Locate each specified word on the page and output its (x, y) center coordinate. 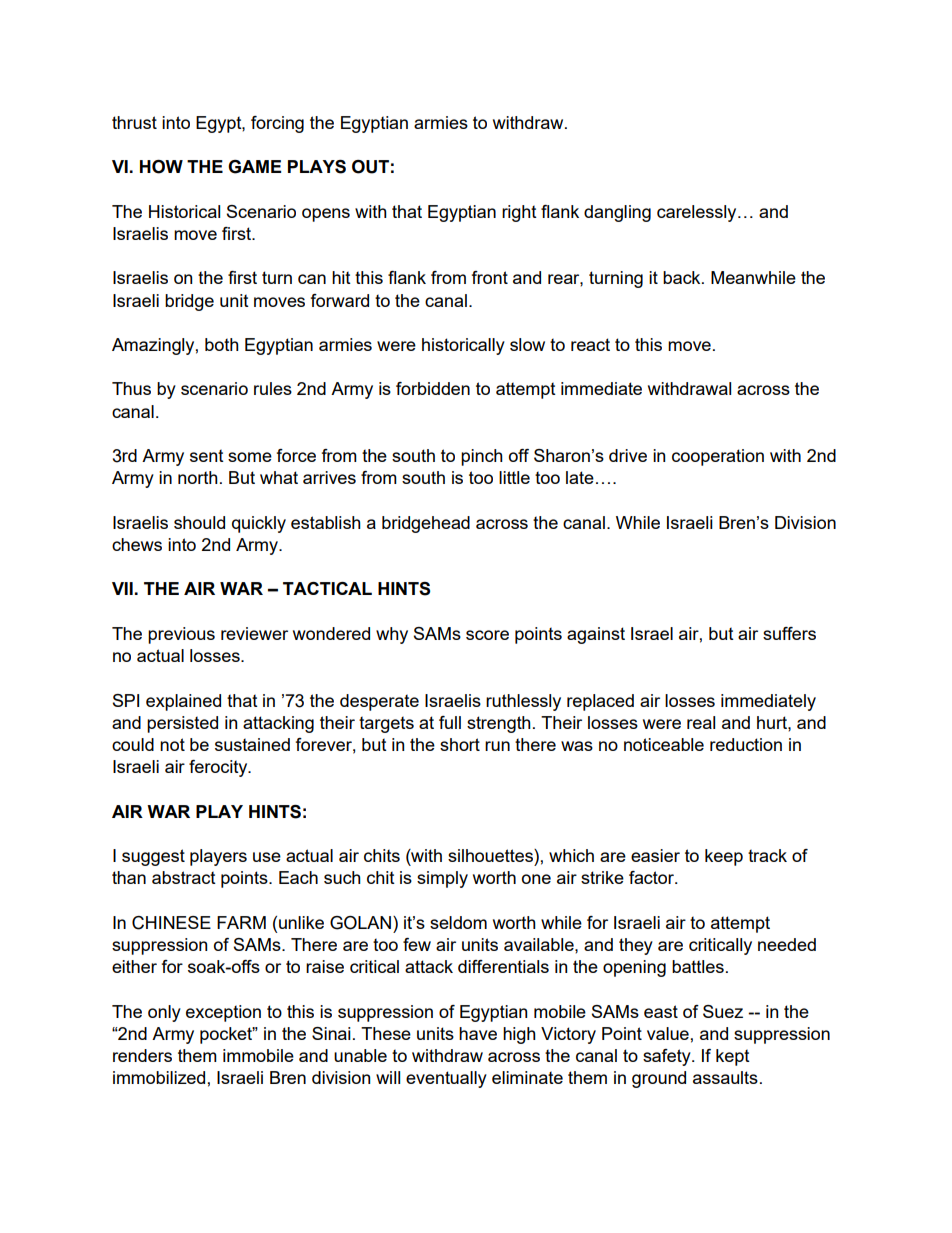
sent (207, 456)
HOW (161, 167)
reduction (746, 744)
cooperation (718, 457)
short (460, 744)
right (519, 213)
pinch (482, 457)
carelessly (698, 213)
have (478, 1033)
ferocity (219, 768)
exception (223, 1013)
